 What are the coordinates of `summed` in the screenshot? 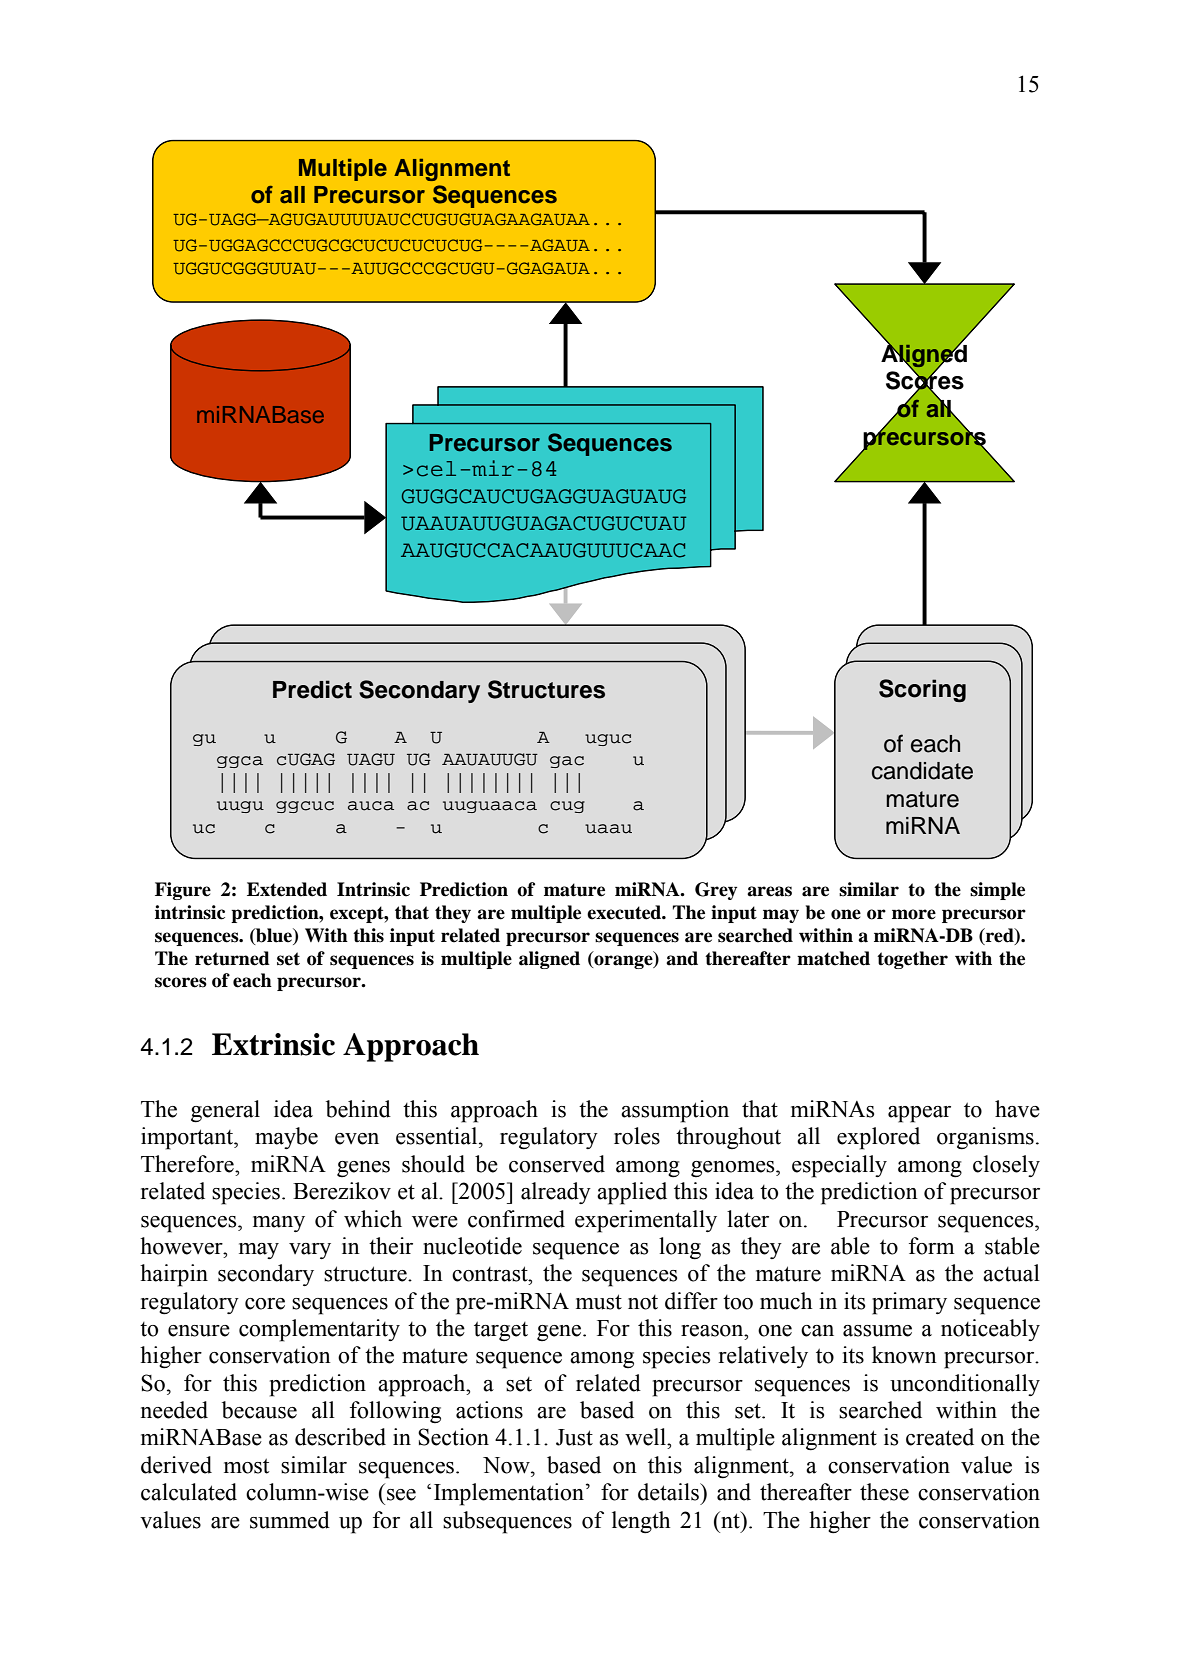 It's located at (290, 1520).
